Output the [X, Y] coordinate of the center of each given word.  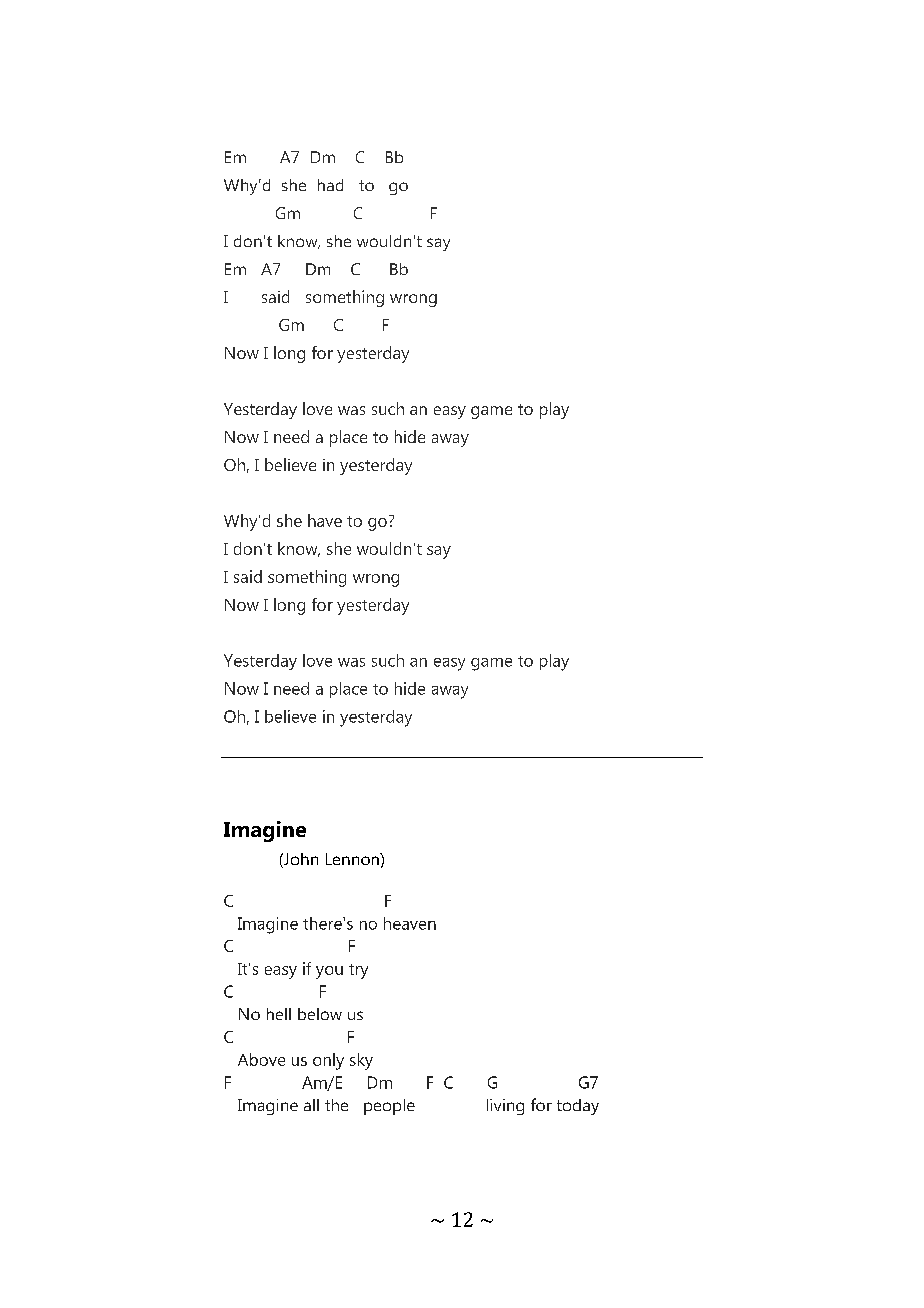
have [325, 520]
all [311, 1105]
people [389, 1107]
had [330, 185]
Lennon [353, 859]
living [505, 1107]
